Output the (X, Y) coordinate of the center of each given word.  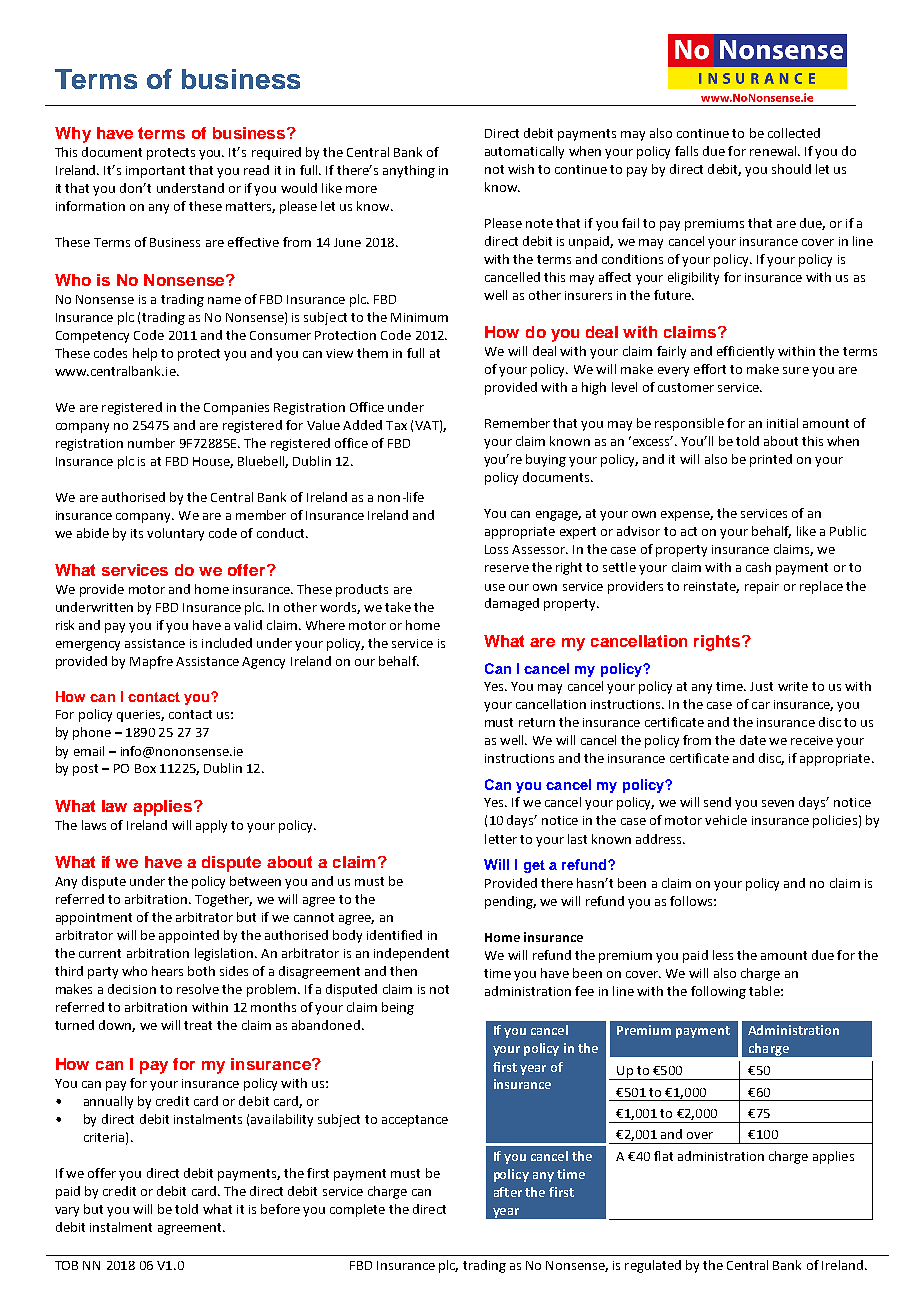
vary (67, 1212)
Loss (496, 549)
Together (223, 900)
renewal (774, 151)
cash (758, 567)
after (508, 1192)
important (155, 172)
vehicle (726, 820)
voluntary (175, 534)
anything (409, 171)
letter (501, 839)
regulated (653, 1266)
